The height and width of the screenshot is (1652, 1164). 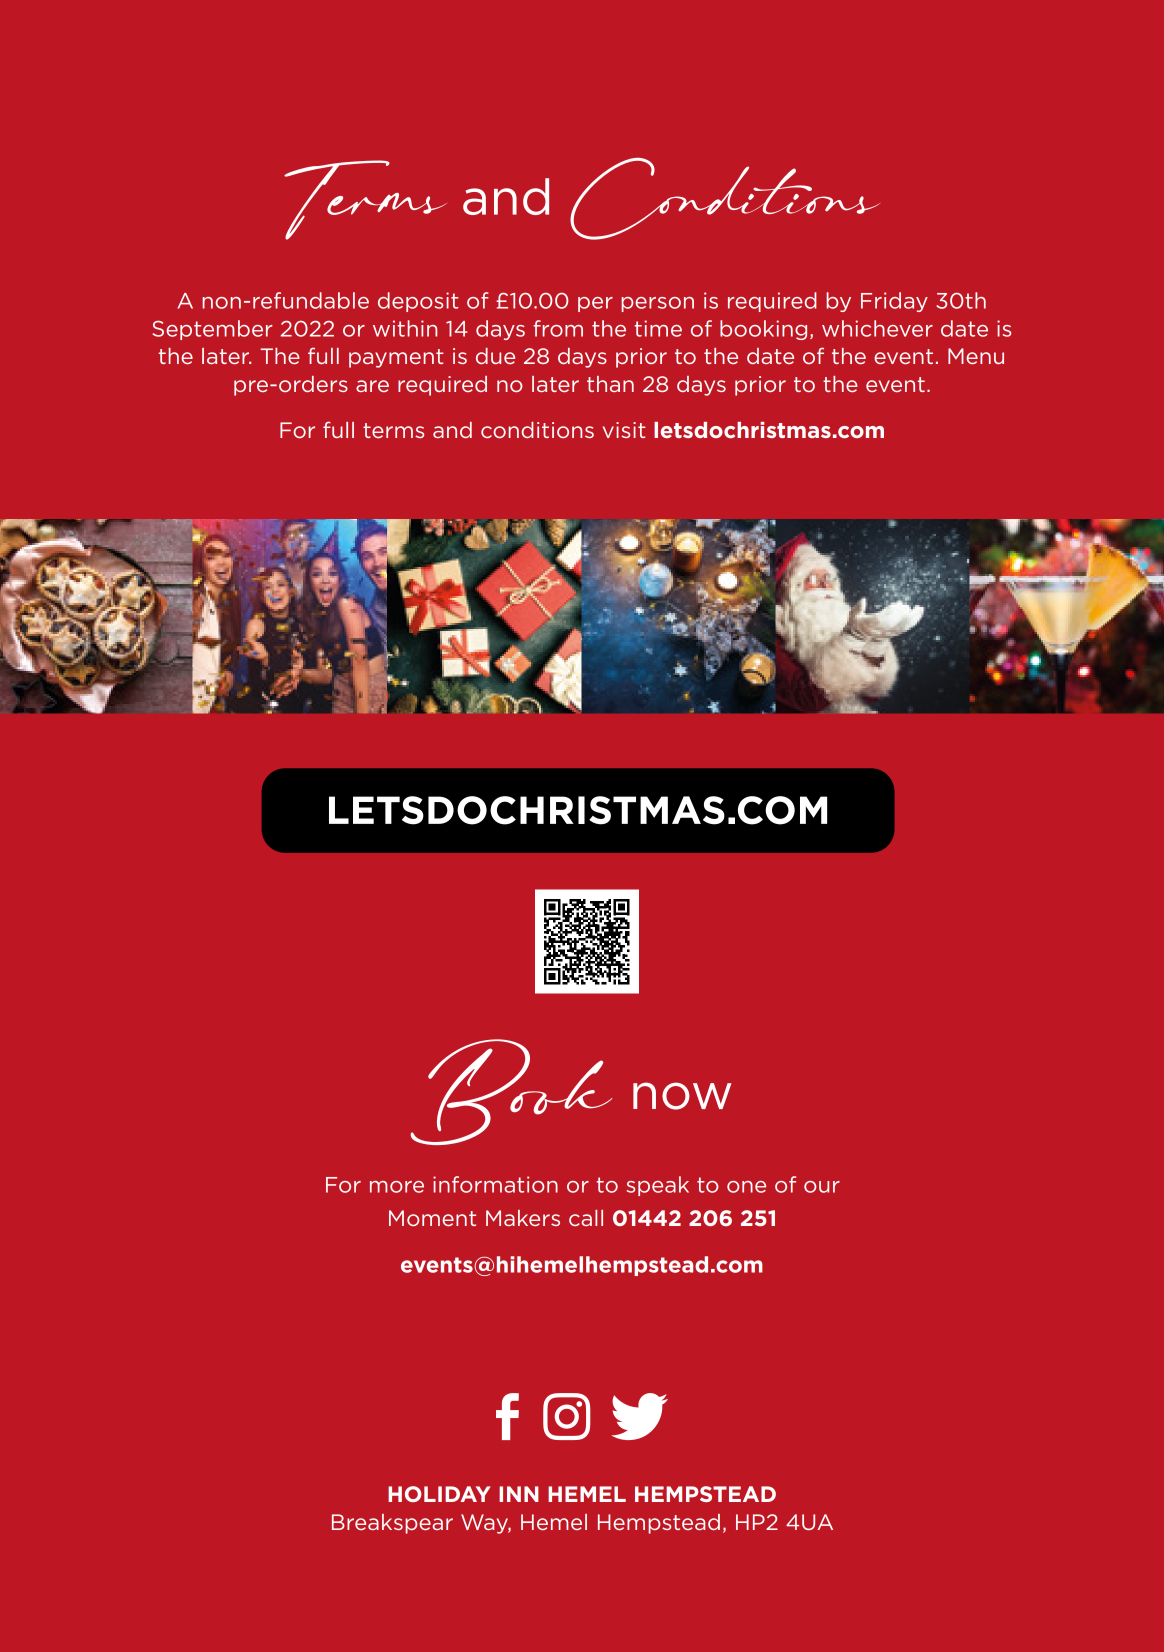 What do you see at coordinates (372, 386) in the screenshot?
I see `are` at bounding box center [372, 386].
